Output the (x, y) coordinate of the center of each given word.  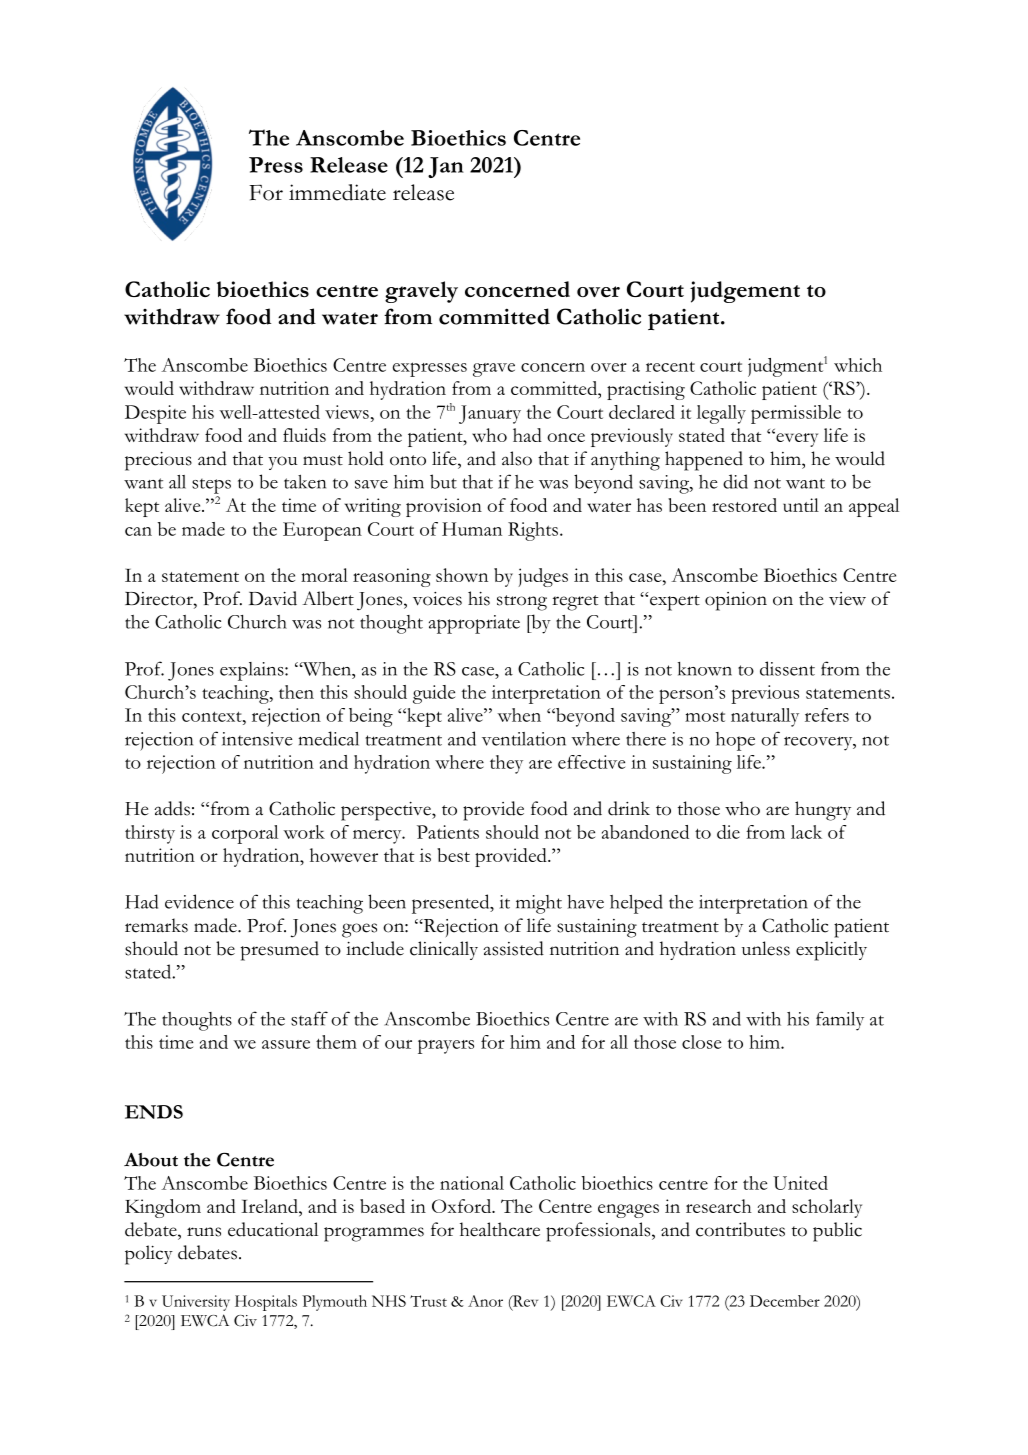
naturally (765, 717)
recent (670, 366)
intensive (257, 739)
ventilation (524, 739)
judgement (745, 292)
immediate (337, 192)
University (196, 1303)
